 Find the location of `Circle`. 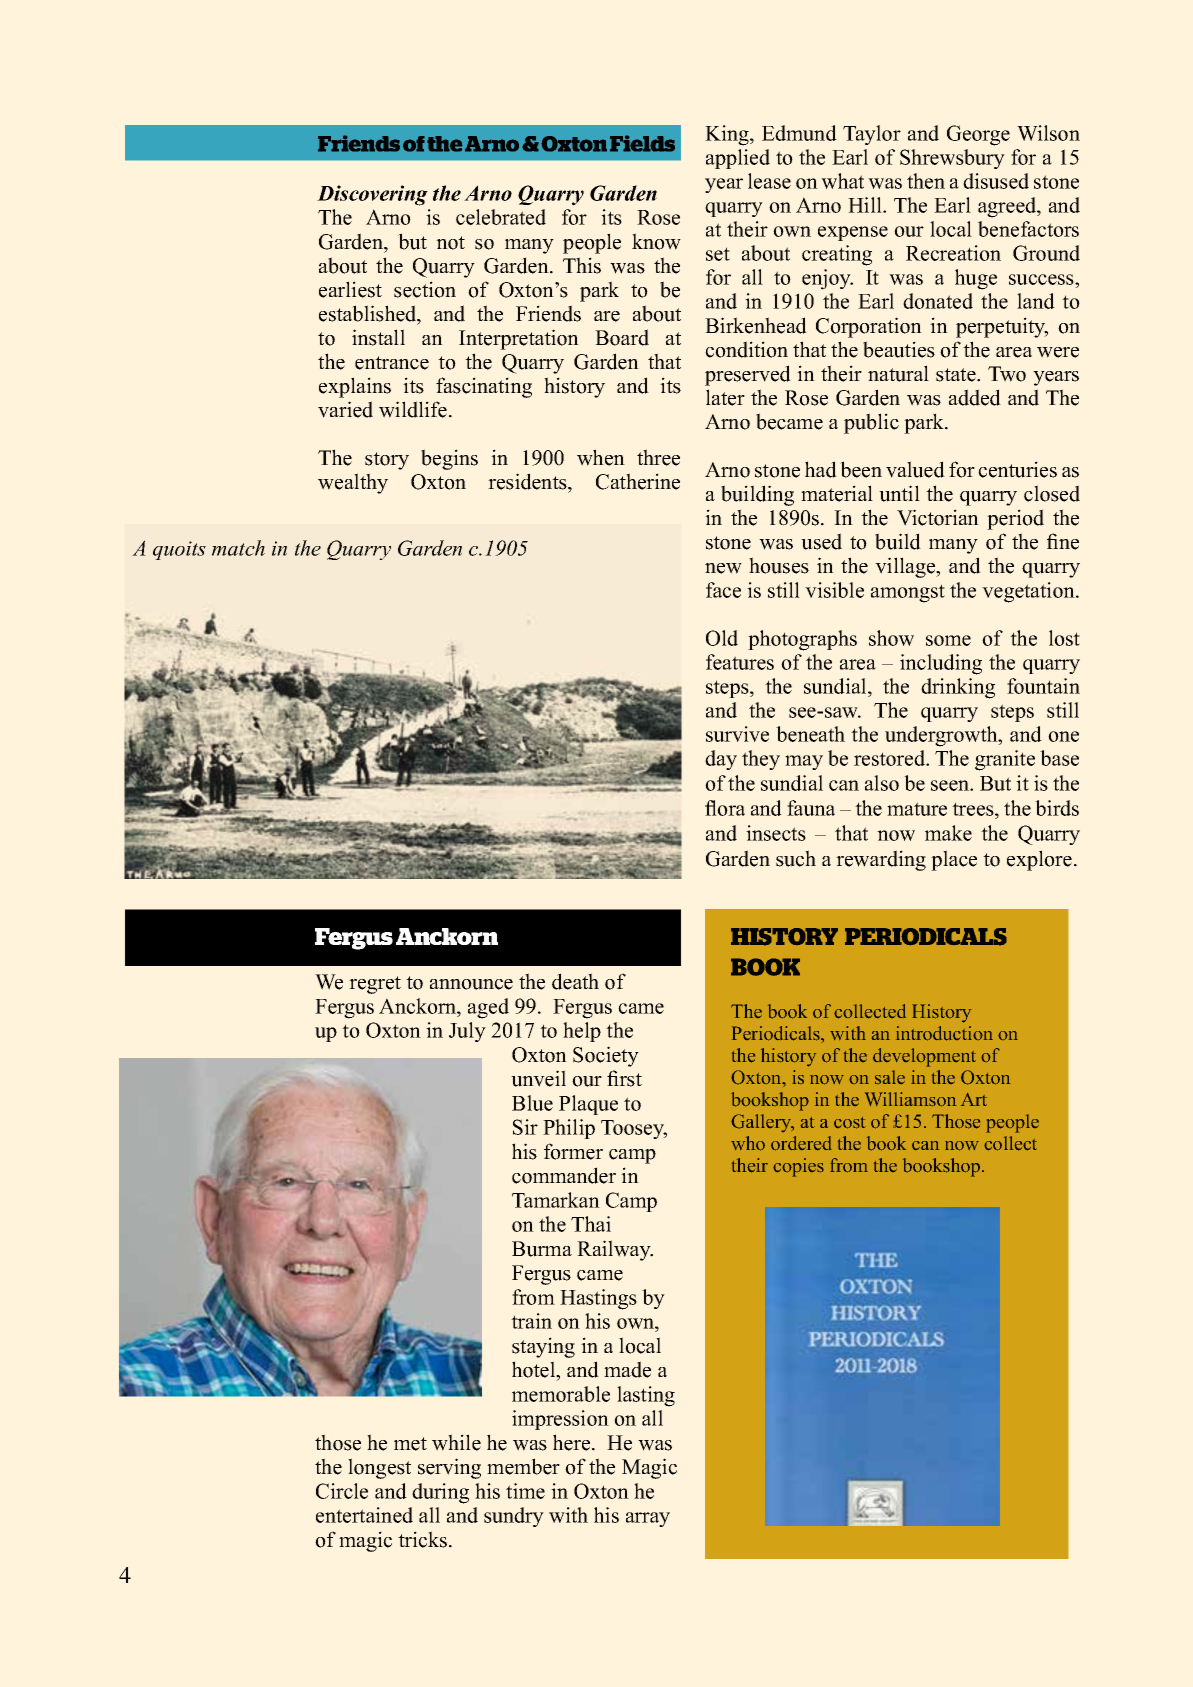

Circle is located at coordinates (342, 1491).
